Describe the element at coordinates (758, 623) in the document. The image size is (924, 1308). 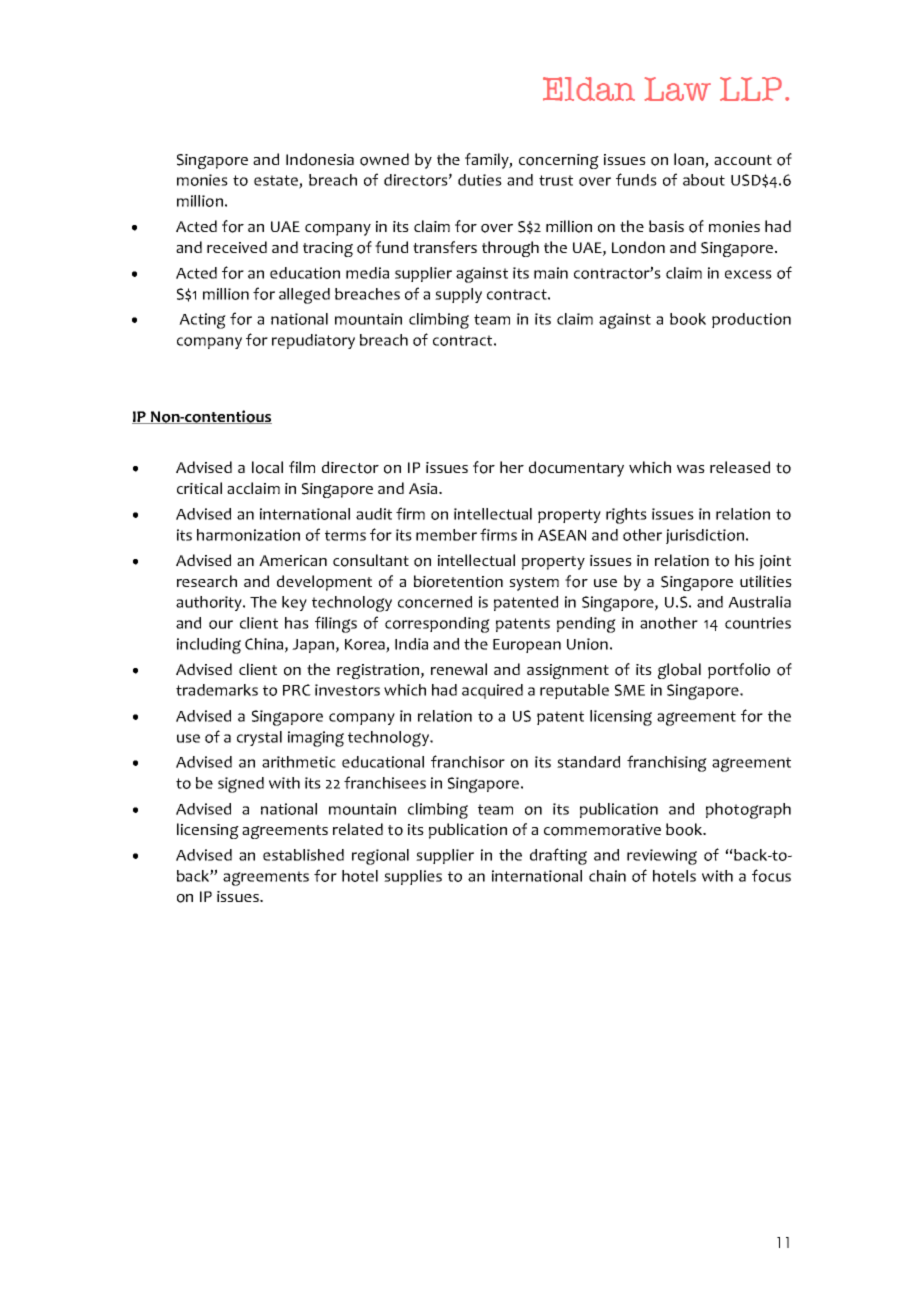
I see `countries` at that location.
